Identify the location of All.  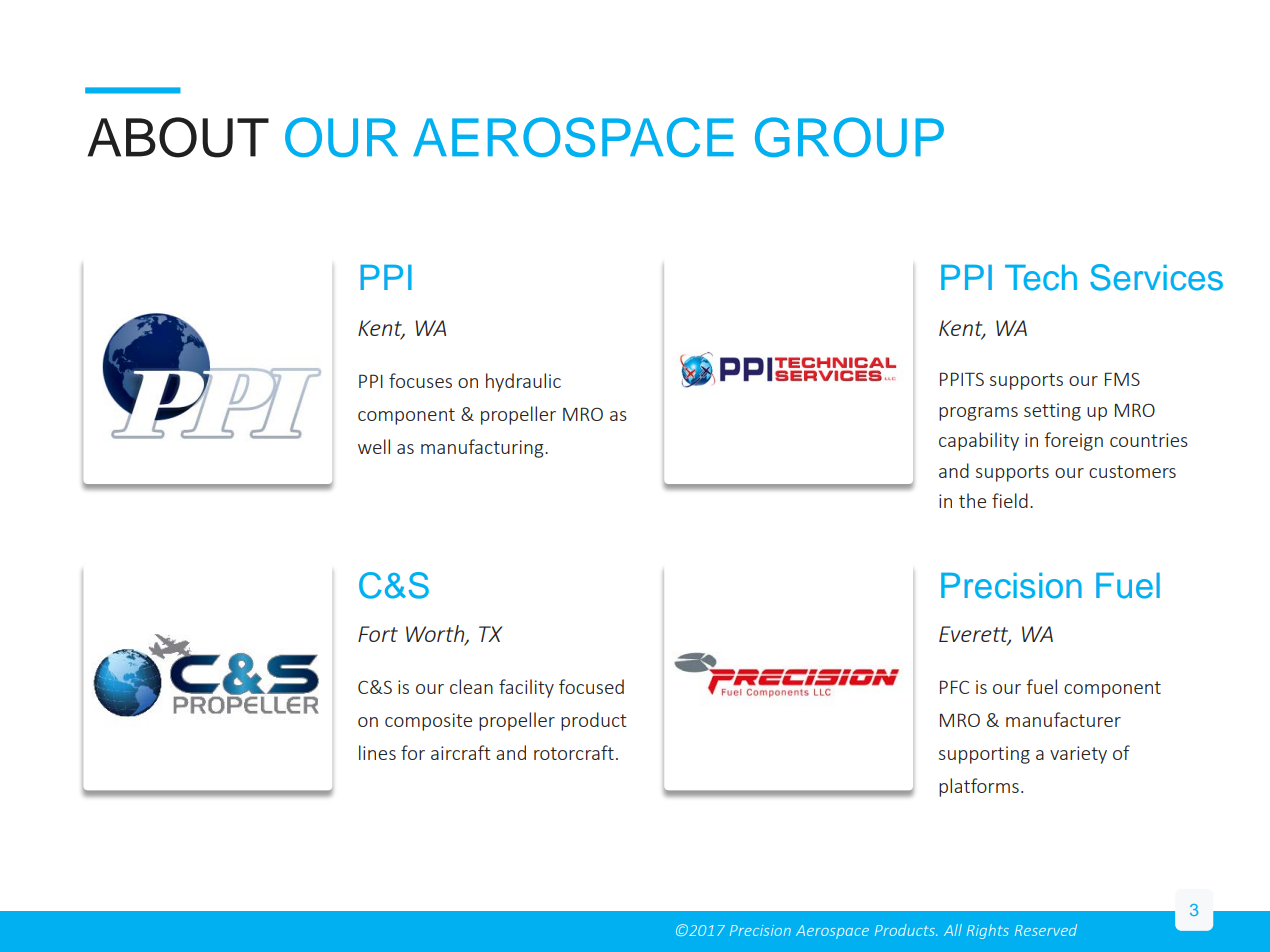
(953, 930).
